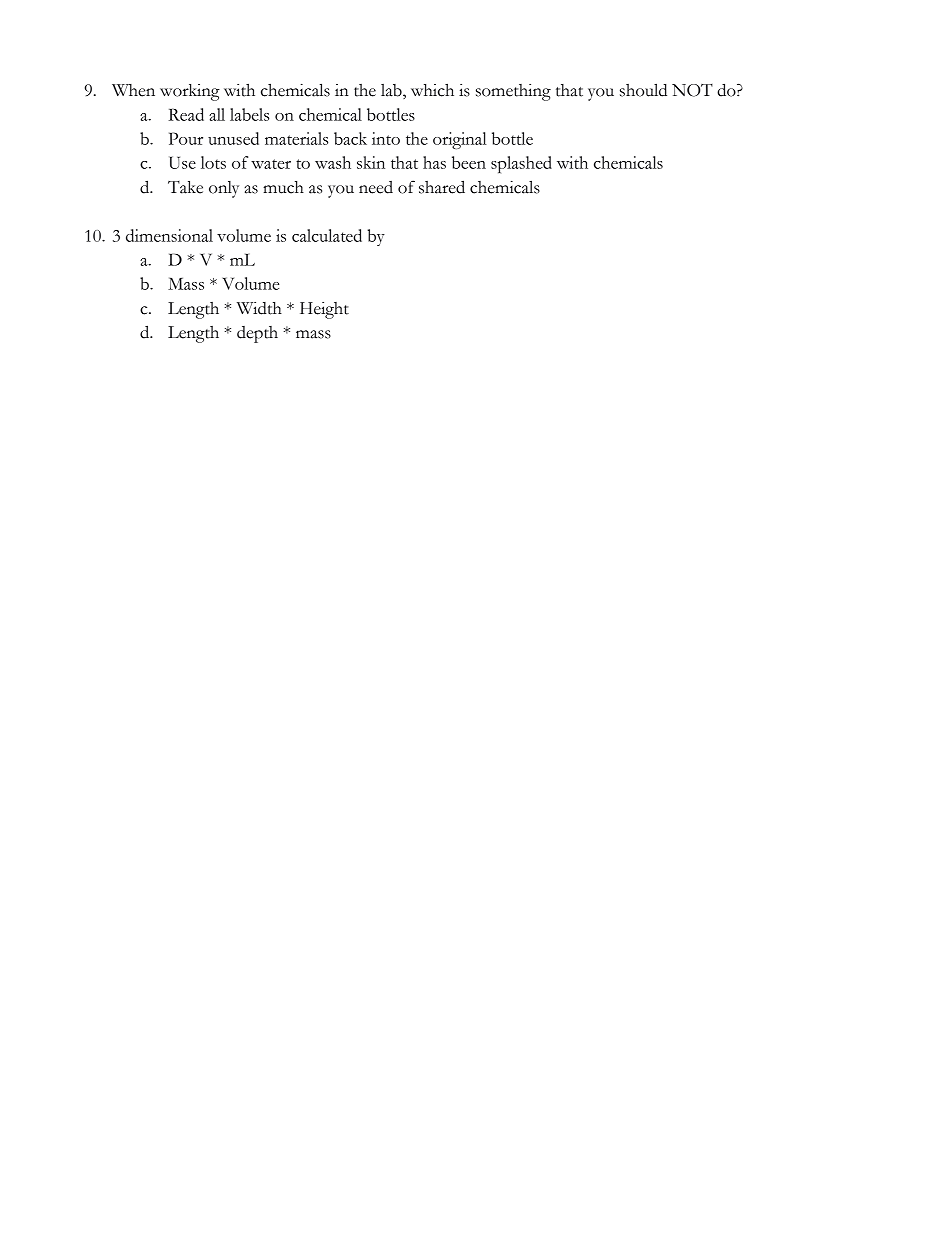  Describe the element at coordinates (376, 187) in the page. I see `need` at that location.
